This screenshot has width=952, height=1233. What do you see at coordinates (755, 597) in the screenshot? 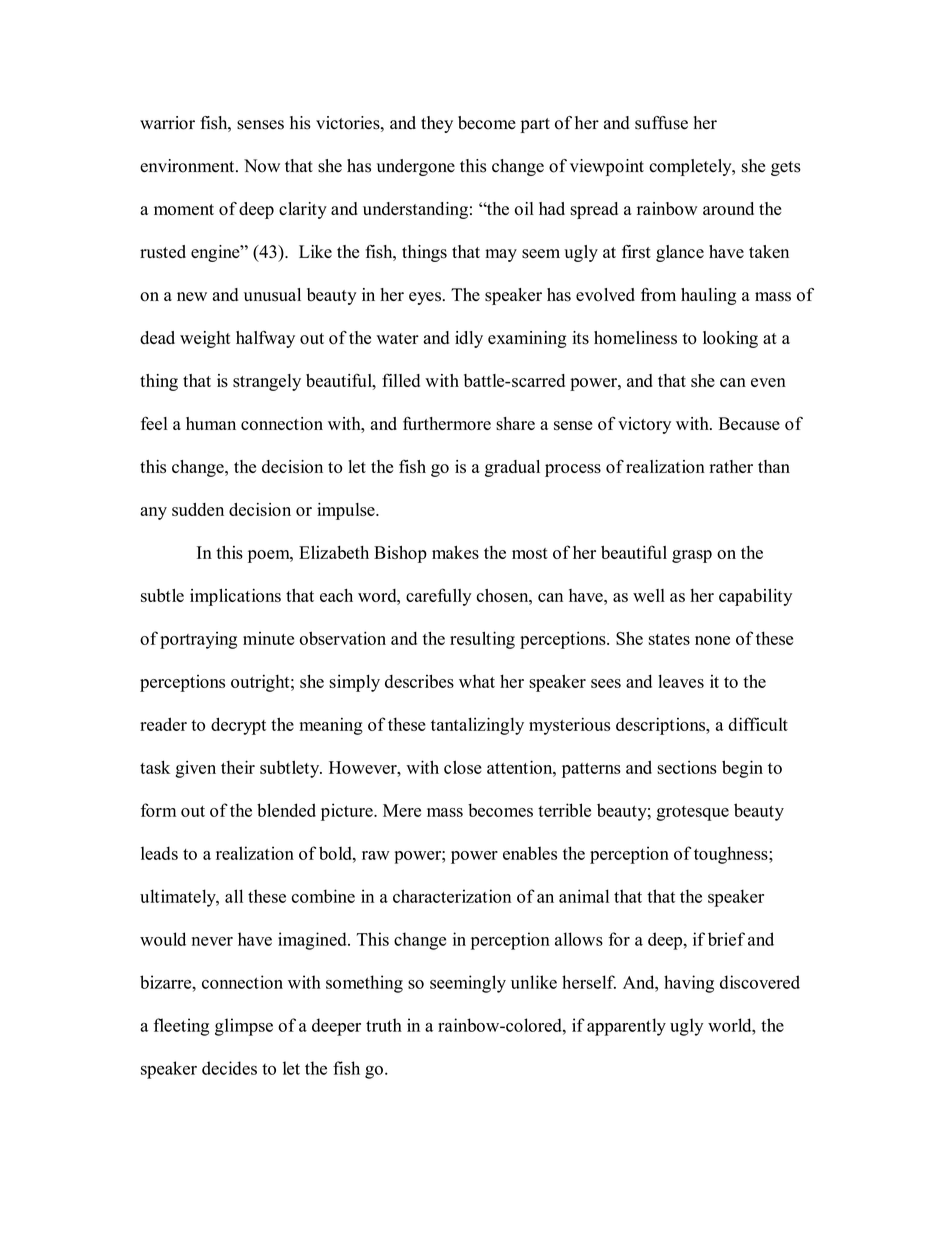
I see `capability` at bounding box center [755, 597].
